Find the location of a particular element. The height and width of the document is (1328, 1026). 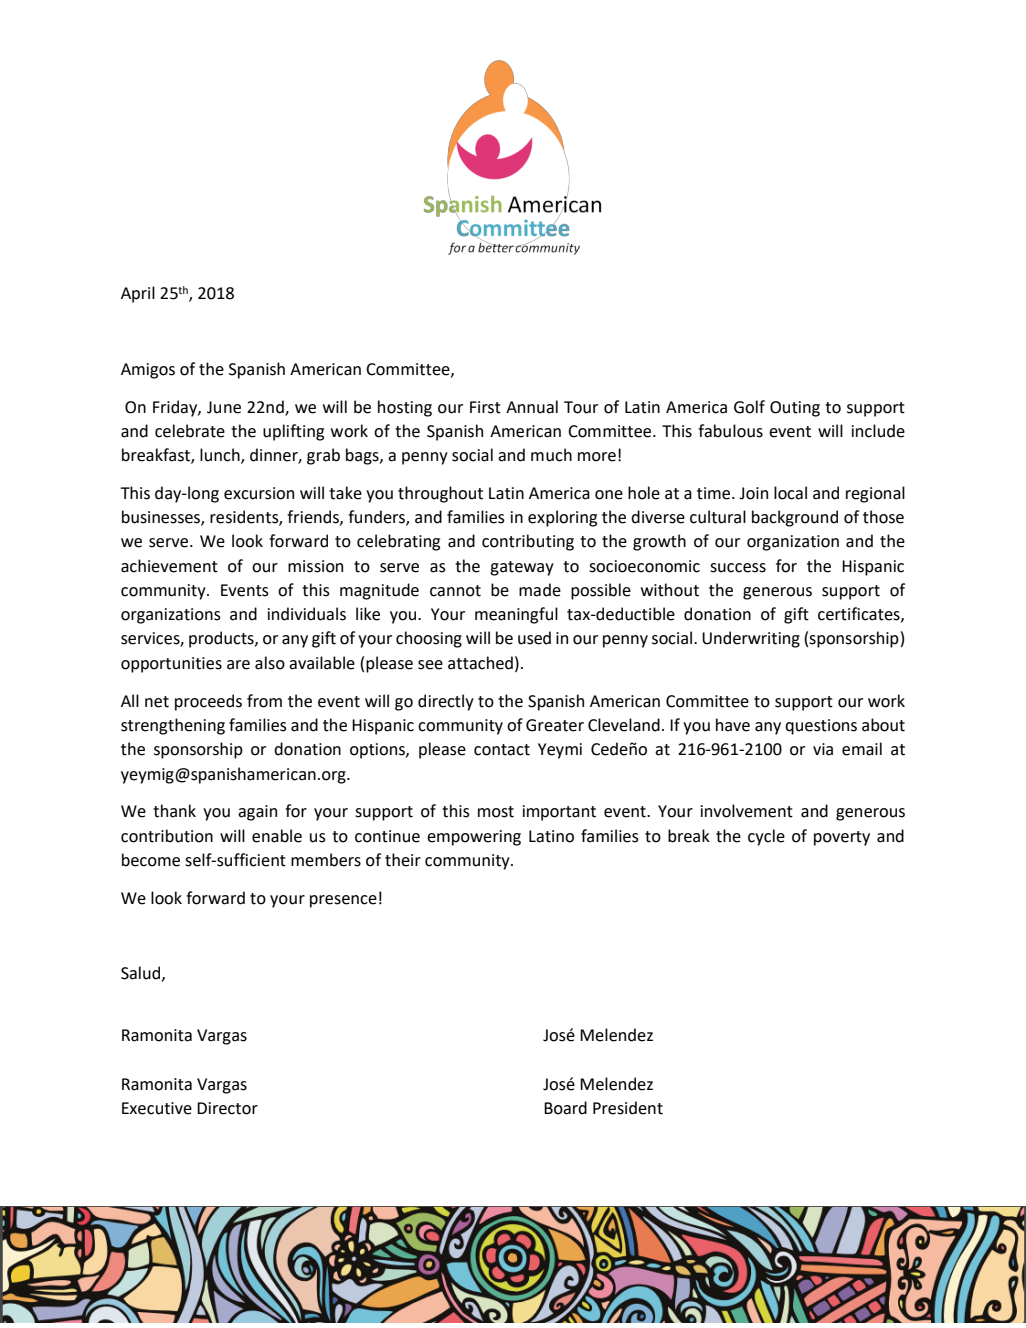

background is located at coordinates (795, 518).
